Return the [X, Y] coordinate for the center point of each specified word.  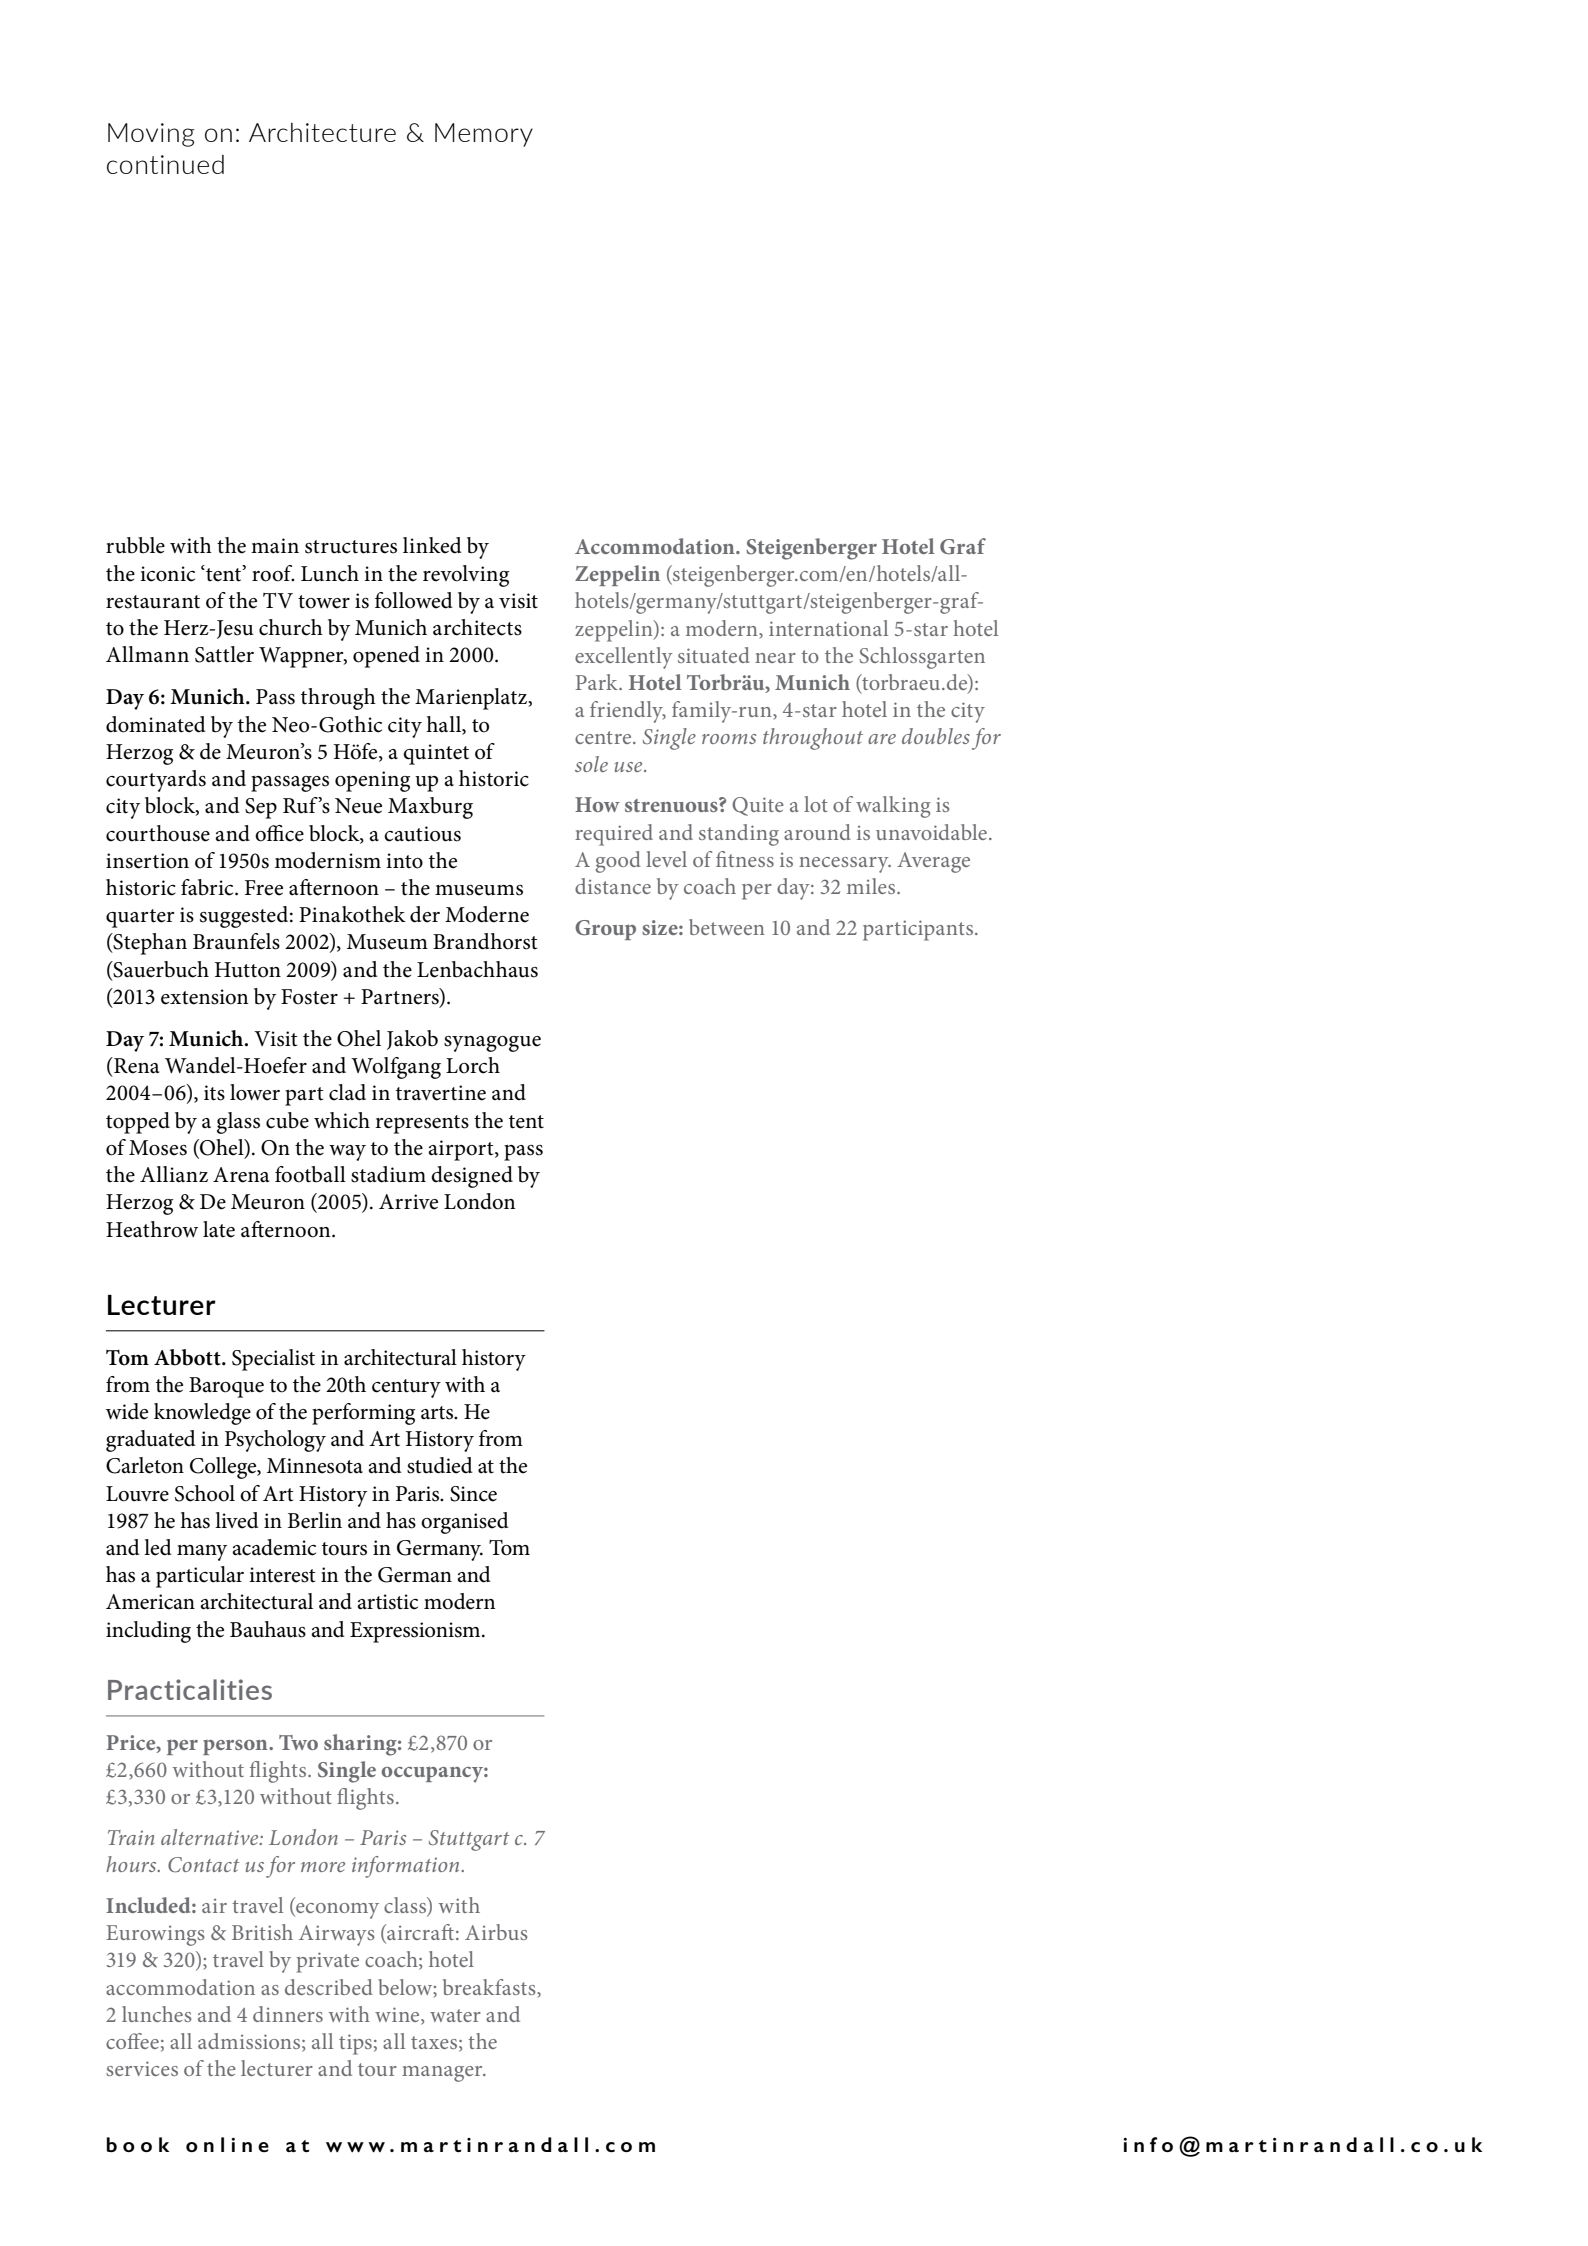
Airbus [496, 1932]
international [828, 628]
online [227, 2144]
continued [165, 164]
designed [472, 1177]
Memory [484, 135]
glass [238, 1123]
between [727, 927]
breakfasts [490, 1987]
